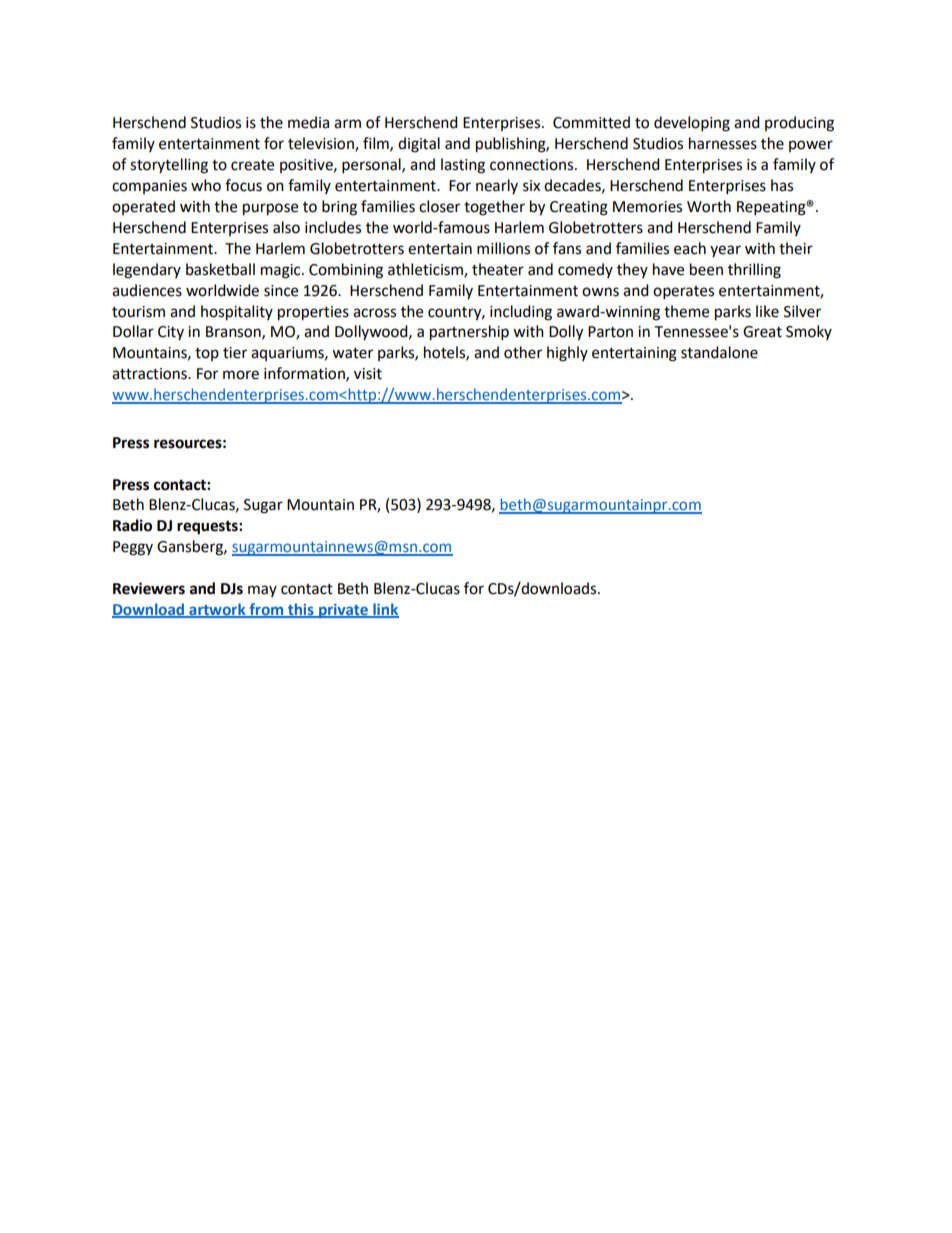 This page has height=1233, width=952. I want to click on digital, so click(419, 145).
